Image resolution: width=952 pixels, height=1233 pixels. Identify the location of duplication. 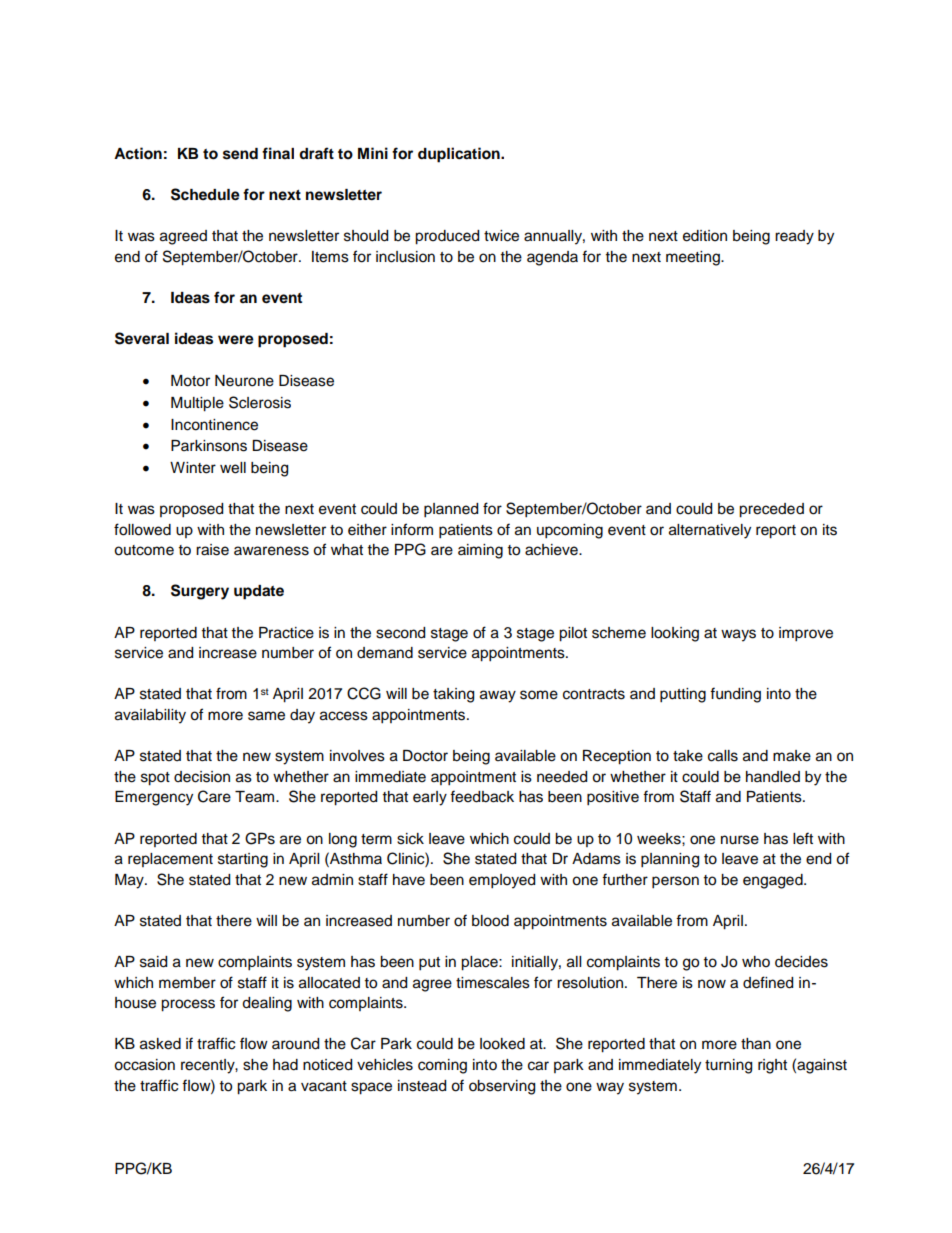
(460, 155).
